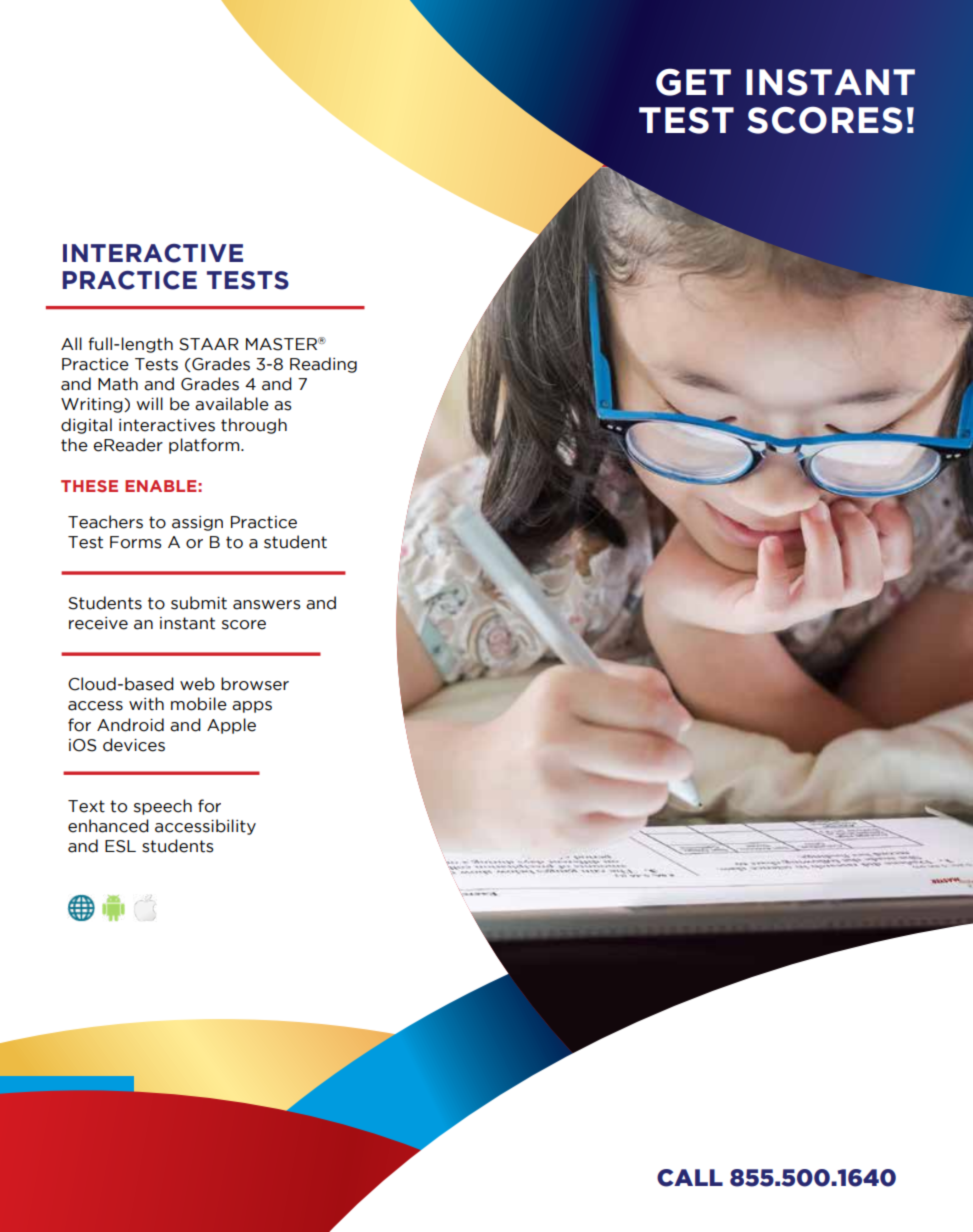 This page has width=973, height=1232. I want to click on Math, so click(118, 384).
